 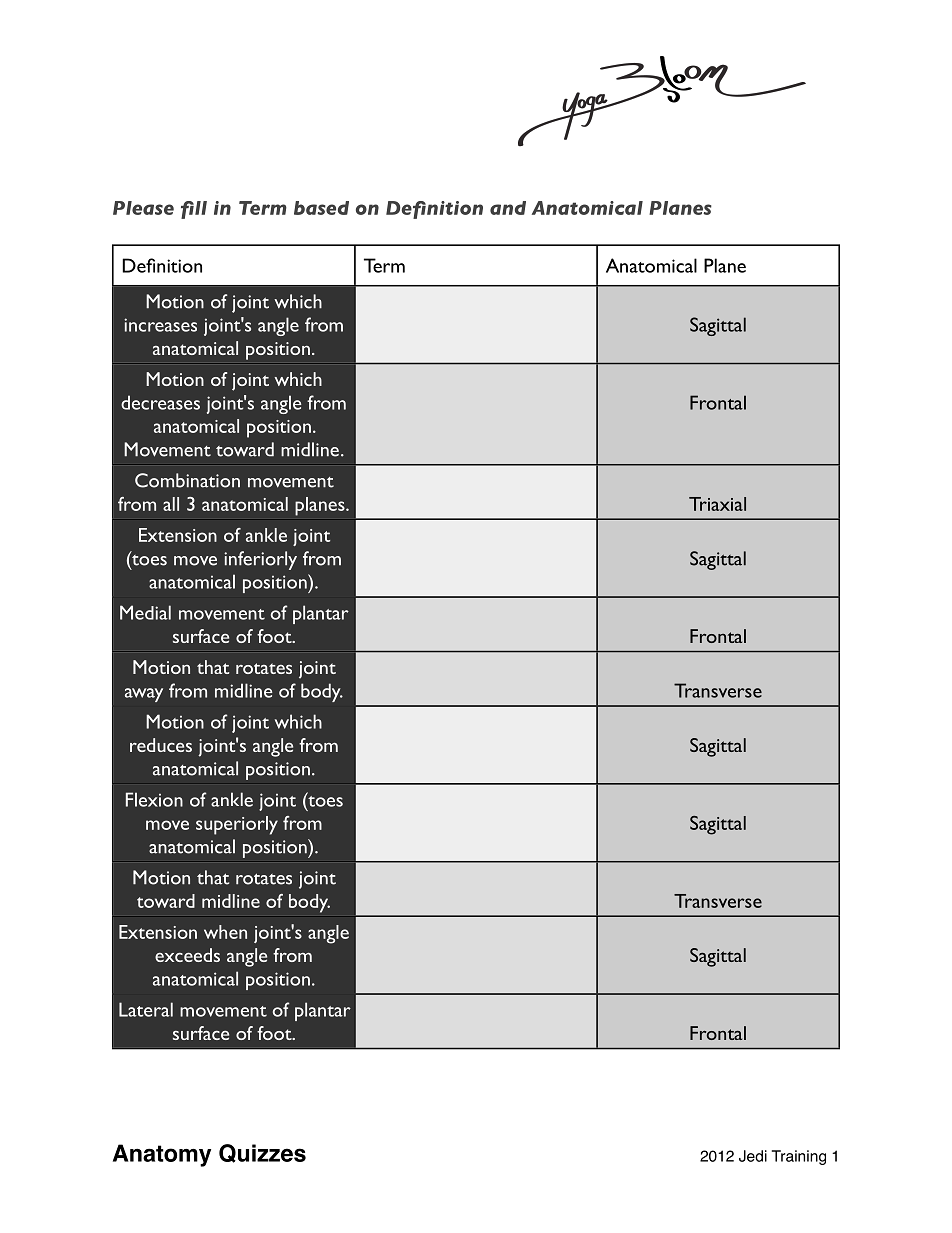 I want to click on all, so click(x=171, y=504).
